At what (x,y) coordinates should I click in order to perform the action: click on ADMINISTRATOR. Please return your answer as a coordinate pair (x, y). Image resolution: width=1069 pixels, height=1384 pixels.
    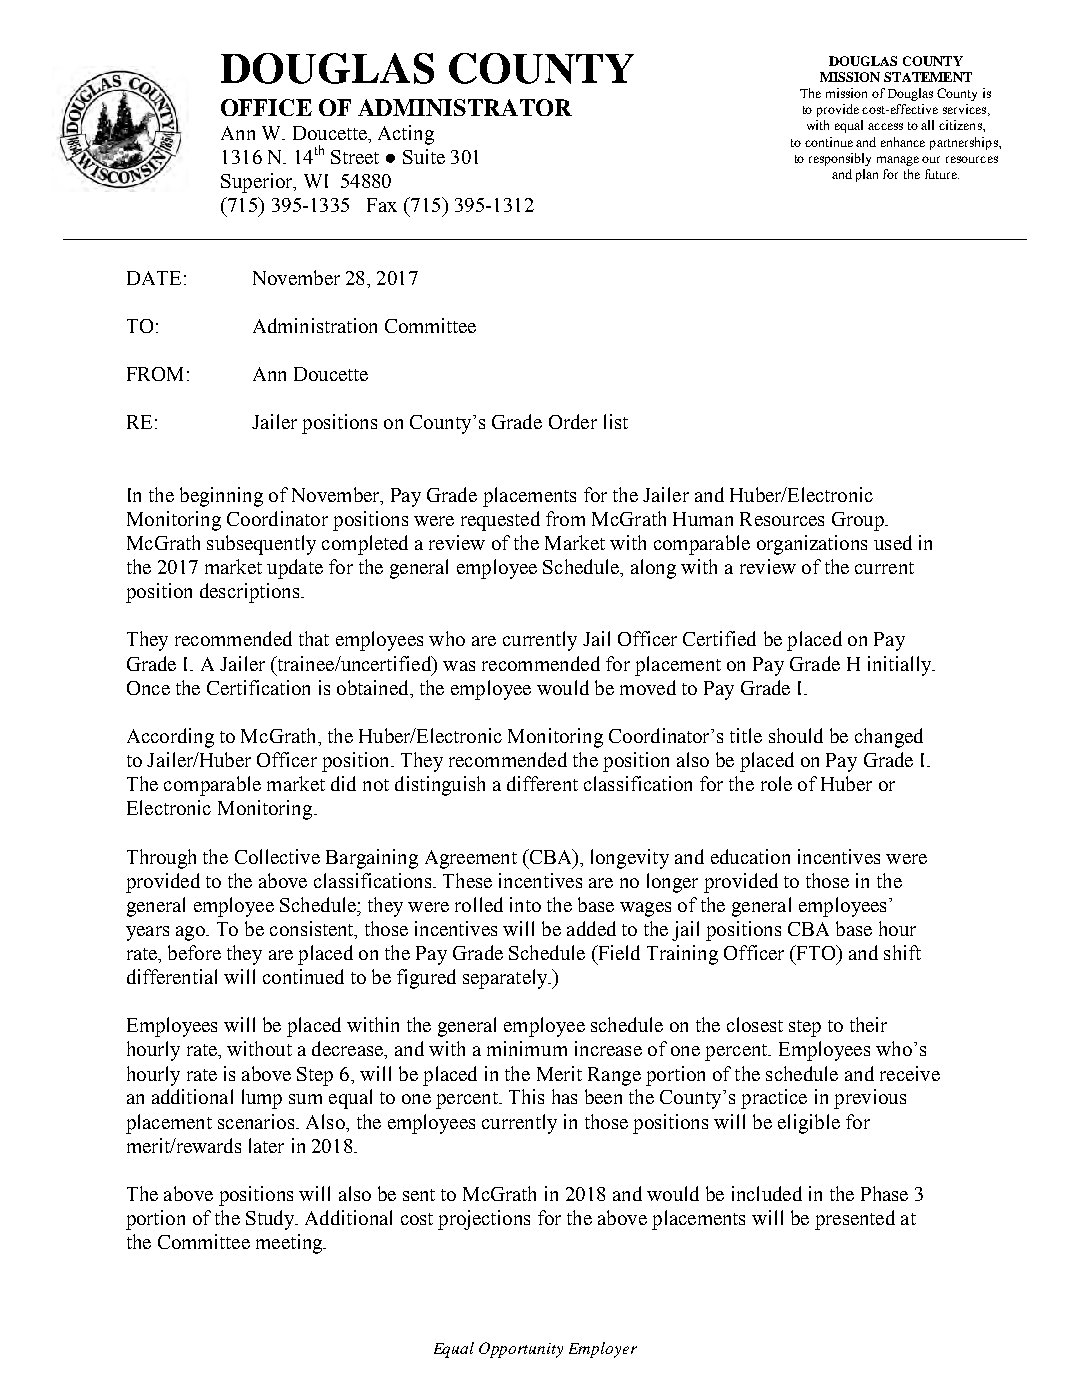
    Looking at the image, I should click on (465, 107).
